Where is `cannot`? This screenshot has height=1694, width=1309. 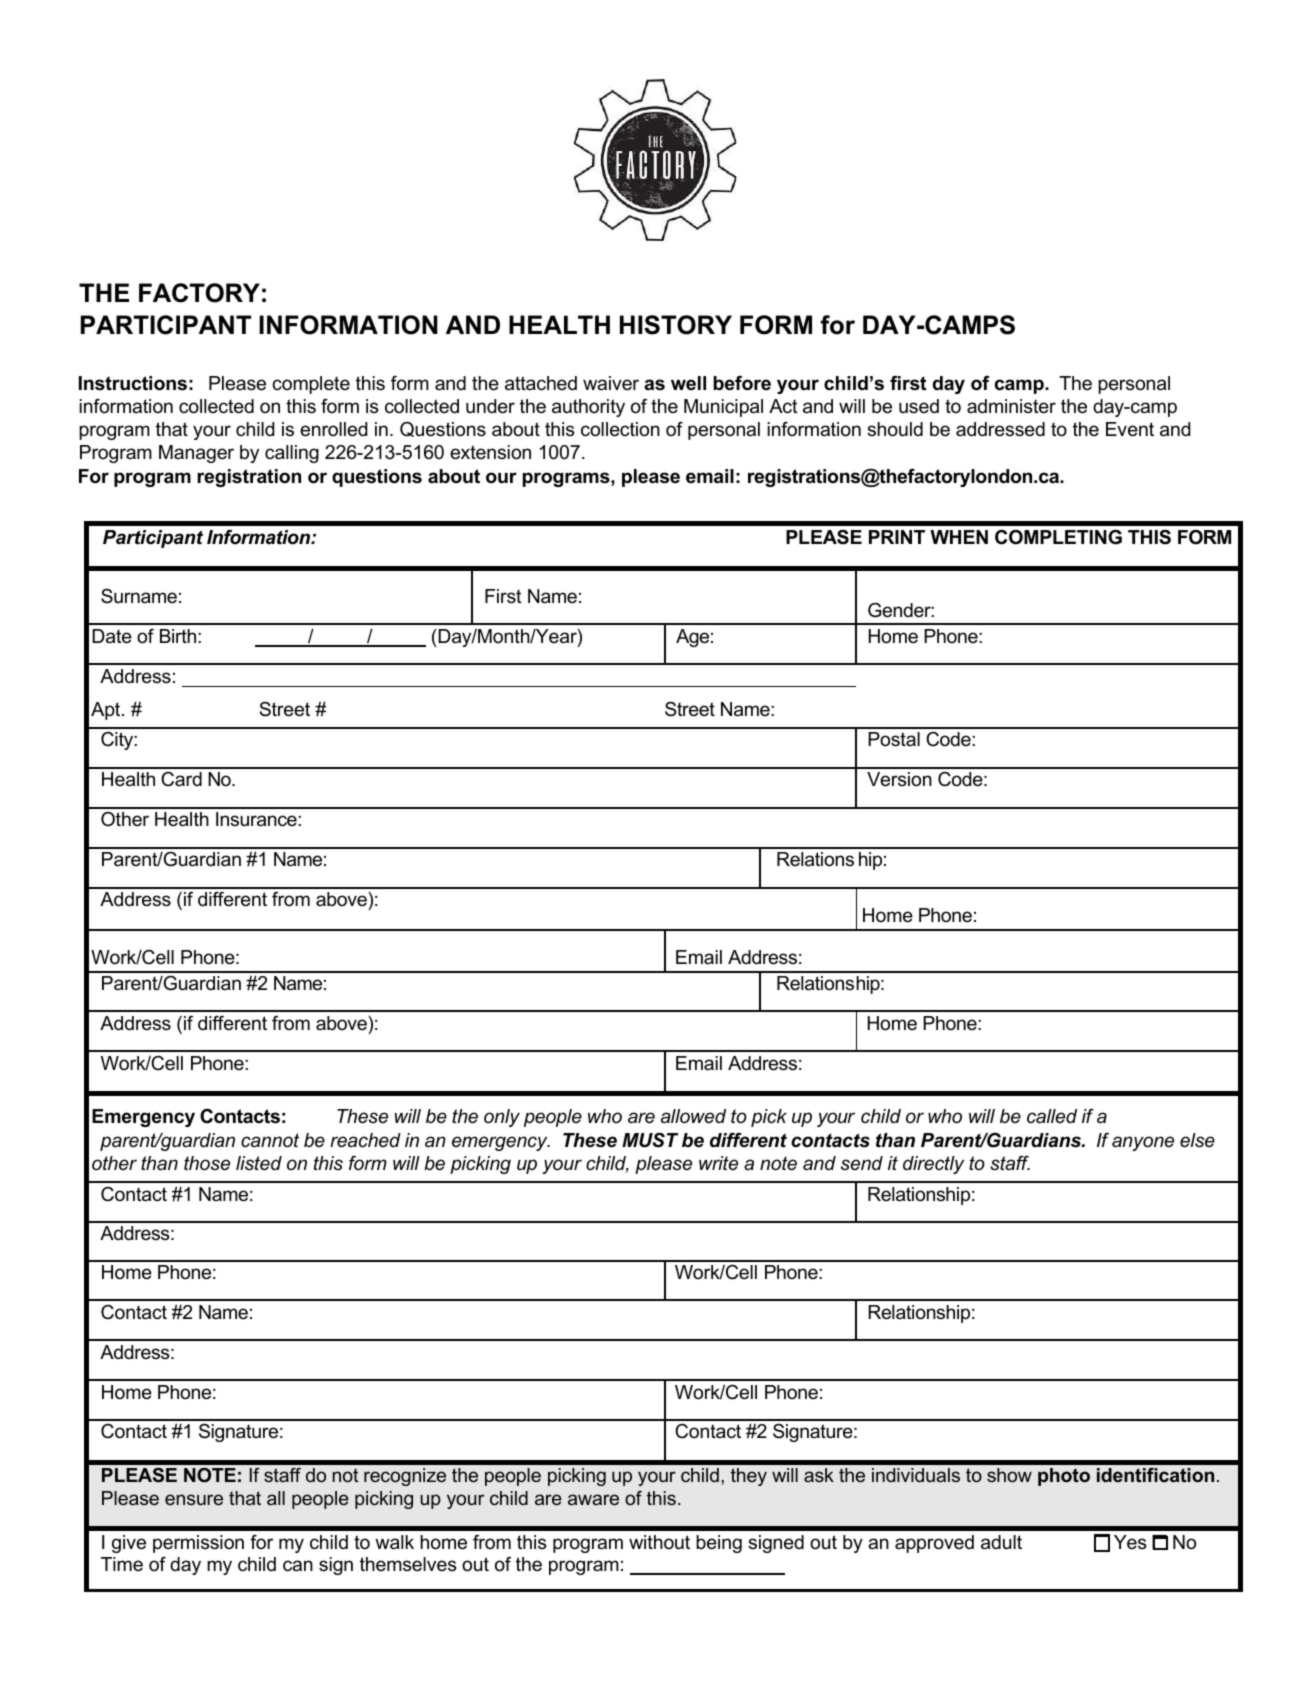 cannot is located at coordinates (270, 1140).
